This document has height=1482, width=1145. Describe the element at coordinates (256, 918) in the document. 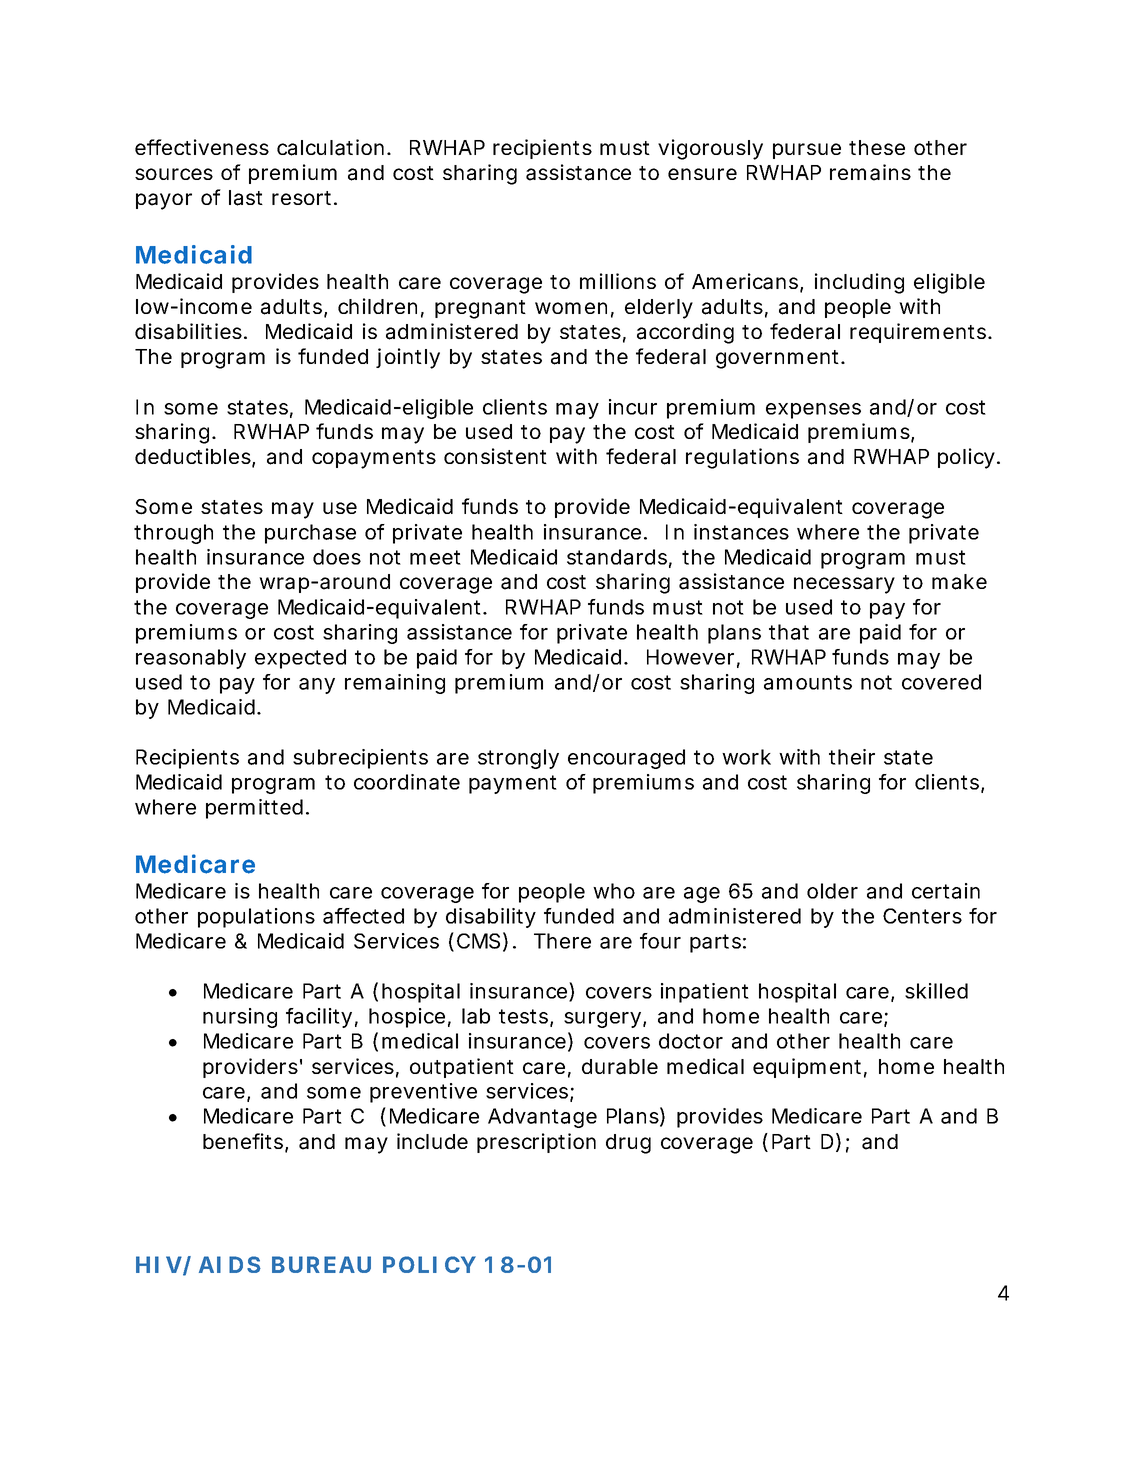

I see `populations` at that location.
